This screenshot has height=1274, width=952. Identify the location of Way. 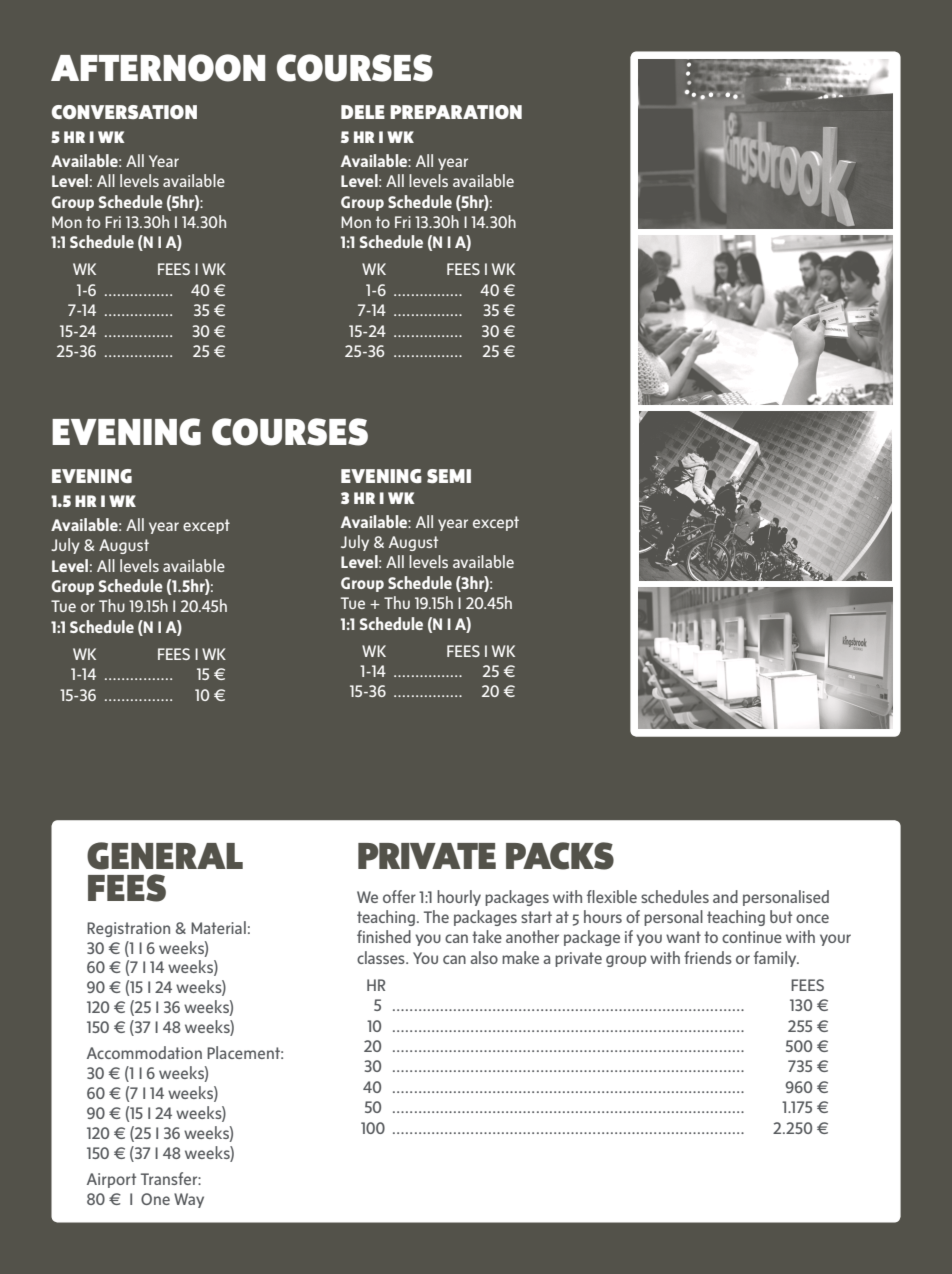
(189, 1200).
